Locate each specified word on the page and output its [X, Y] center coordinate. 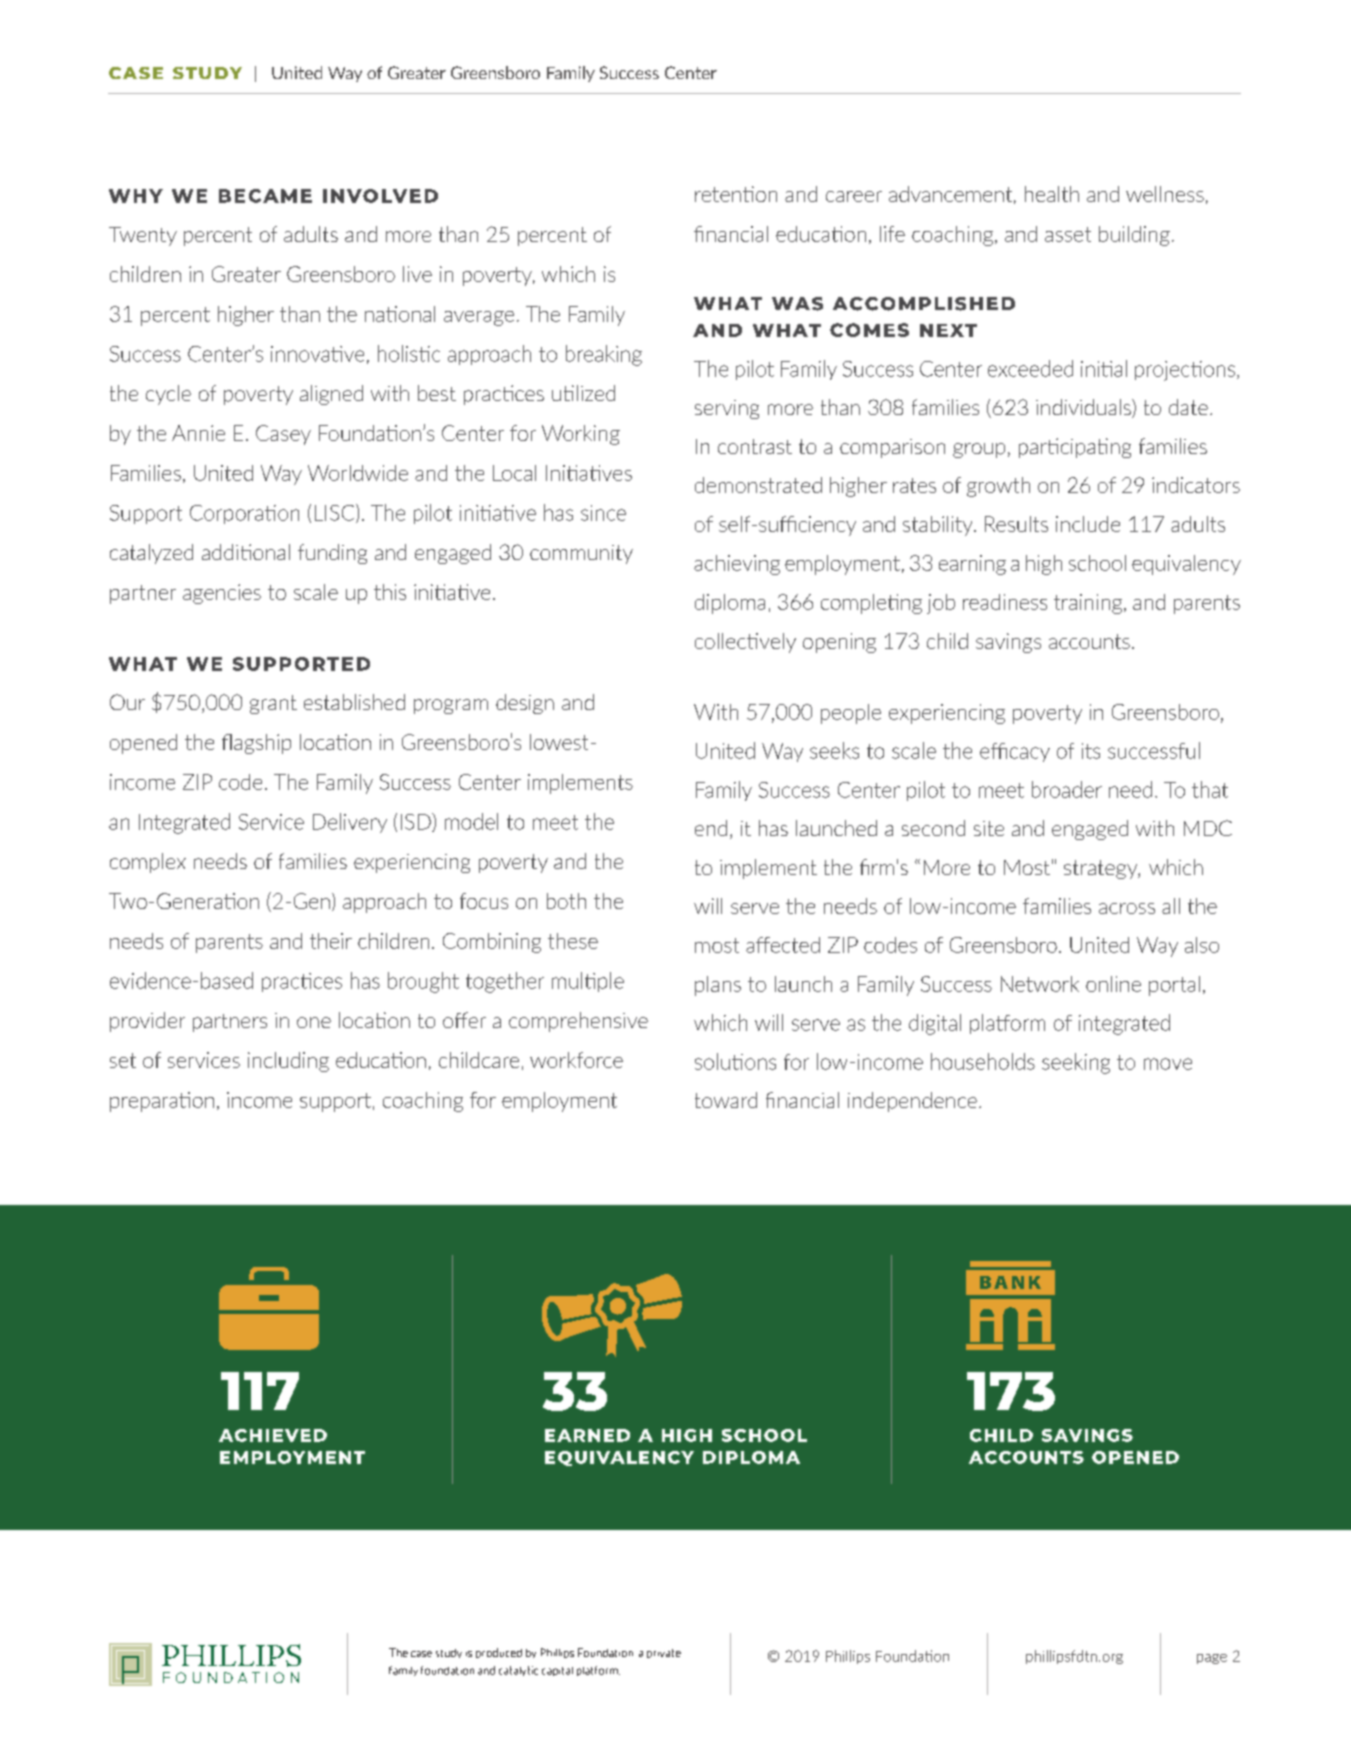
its [1091, 751]
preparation [162, 1102]
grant [273, 704]
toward [726, 1100]
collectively [745, 643]
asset [1068, 234]
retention [736, 194]
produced [499, 1653]
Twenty [143, 236]
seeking [1076, 1063]
